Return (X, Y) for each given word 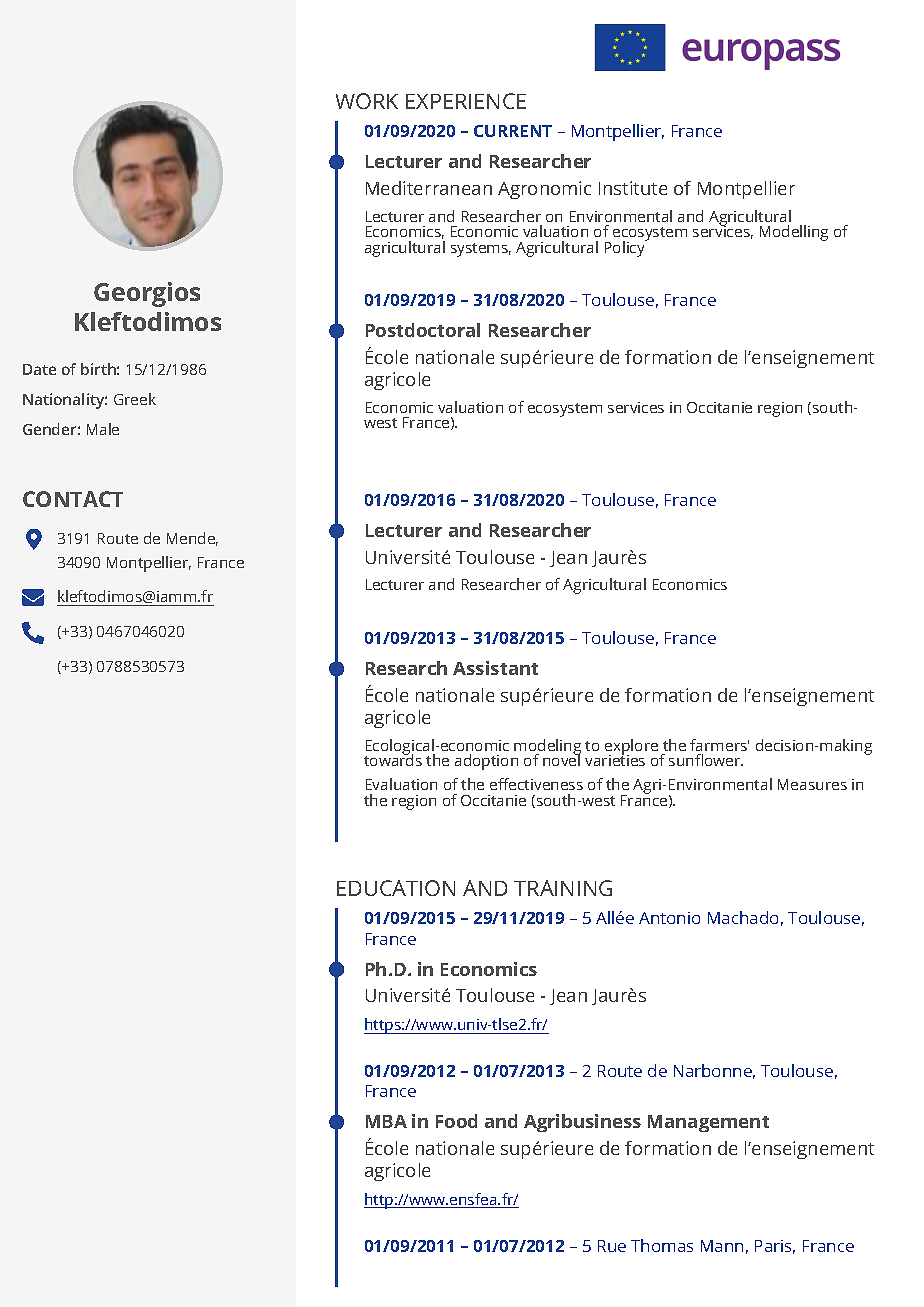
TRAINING (563, 888)
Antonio (669, 918)
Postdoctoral (423, 330)
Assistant (495, 668)
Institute (633, 188)
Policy (626, 248)
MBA (386, 1121)
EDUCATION (396, 888)
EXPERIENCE (466, 101)
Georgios (147, 294)
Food (456, 1121)
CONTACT (73, 499)
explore (631, 748)
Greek (135, 399)
